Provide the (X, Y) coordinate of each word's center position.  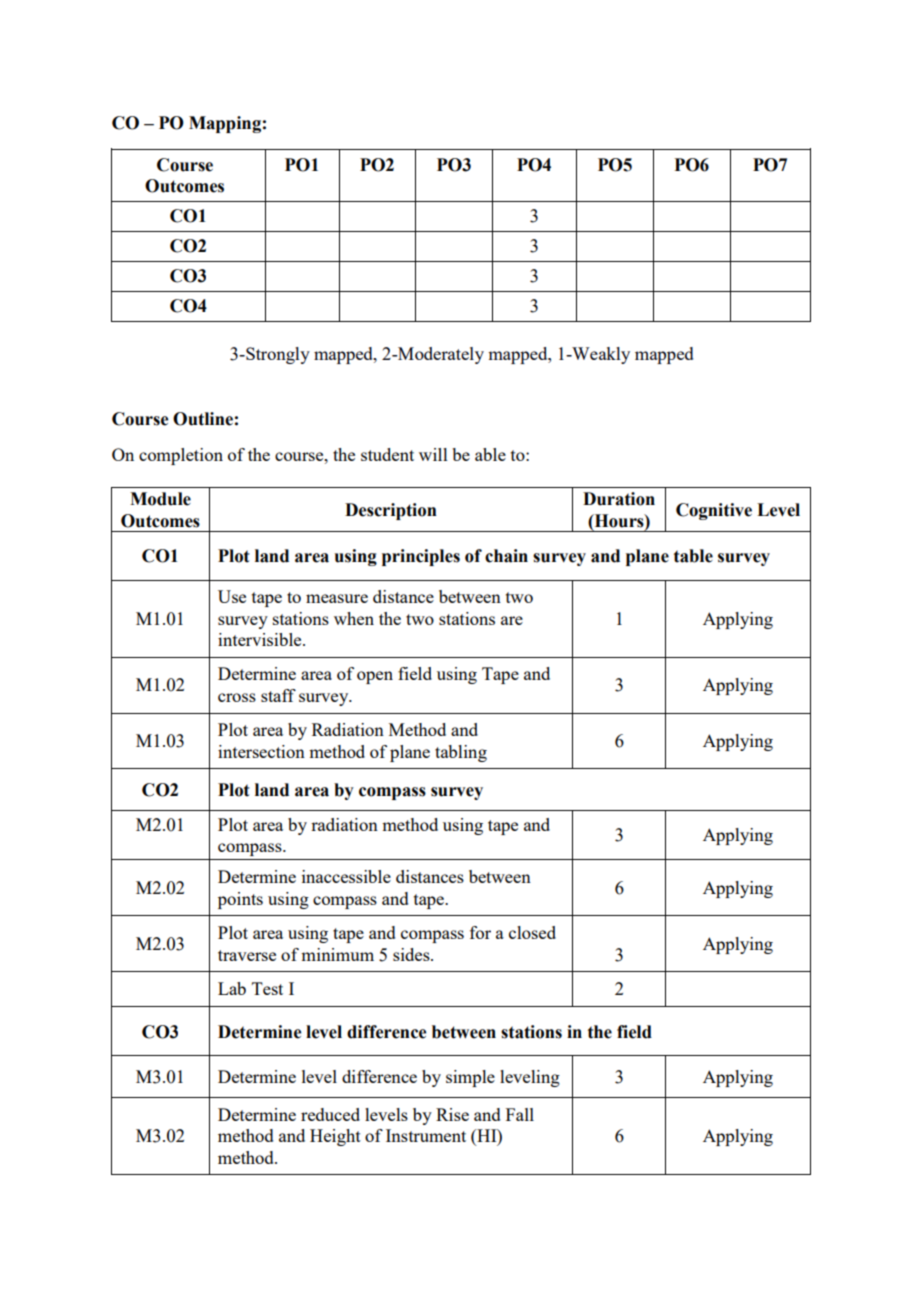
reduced (330, 1114)
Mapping (225, 124)
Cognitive (714, 511)
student (387, 454)
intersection (261, 751)
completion (181, 456)
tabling (461, 753)
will (433, 454)
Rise (452, 1114)
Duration (619, 499)
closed (532, 932)
